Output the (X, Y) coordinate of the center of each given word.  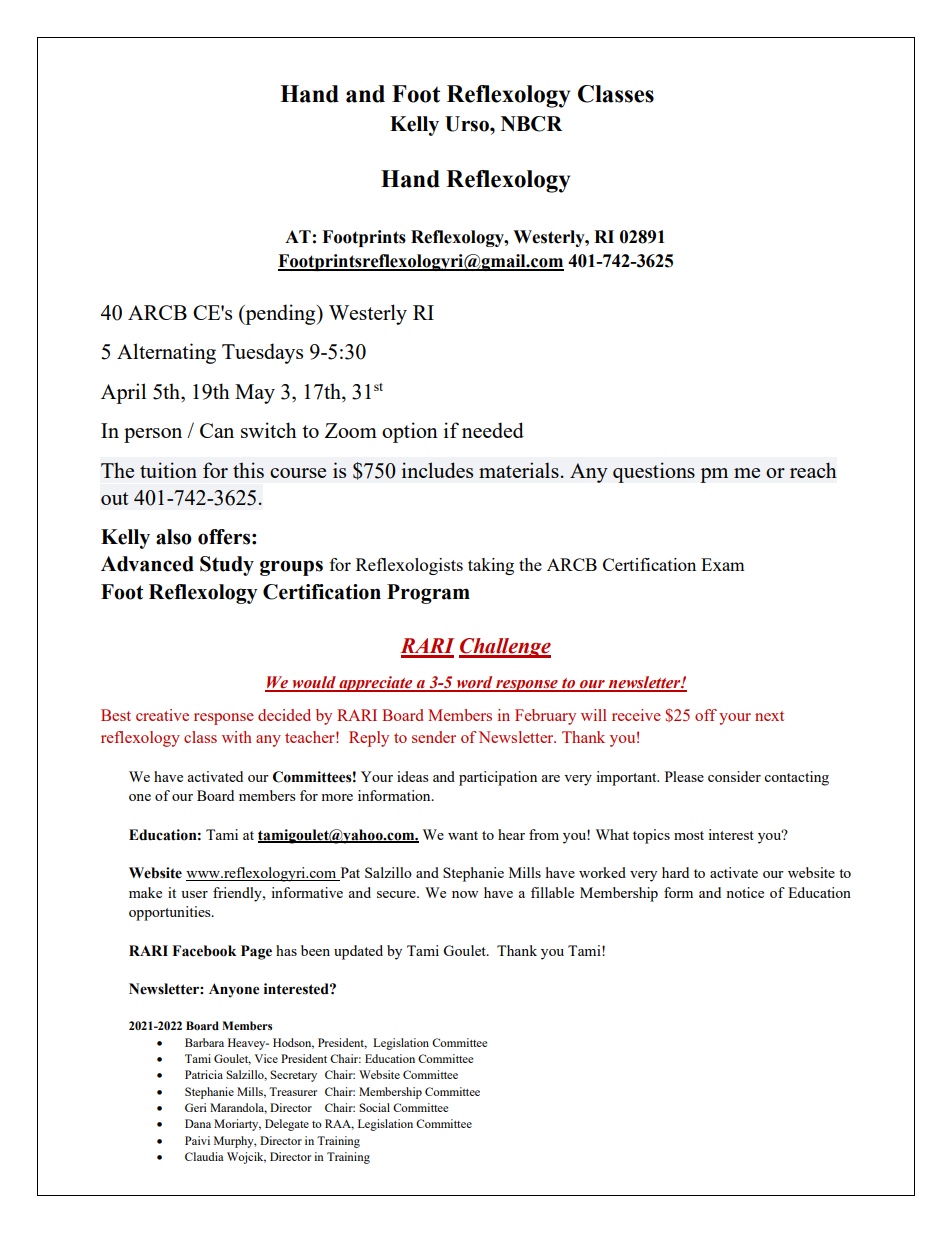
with (237, 737)
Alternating (166, 353)
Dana (198, 1123)
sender (434, 737)
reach (813, 470)
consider (734, 776)
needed (493, 430)
